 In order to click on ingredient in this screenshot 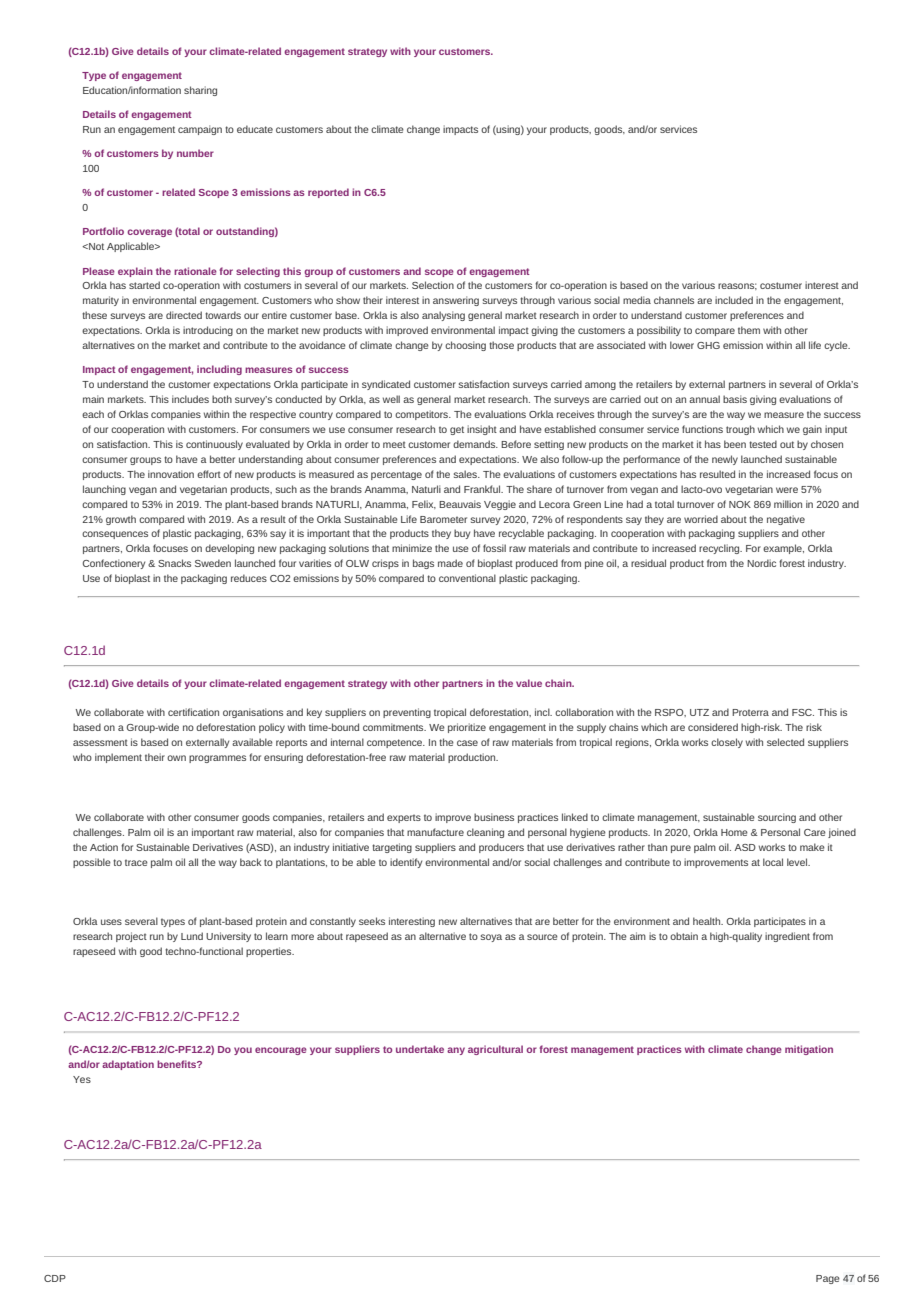, I will do `click(787, 937)`.
